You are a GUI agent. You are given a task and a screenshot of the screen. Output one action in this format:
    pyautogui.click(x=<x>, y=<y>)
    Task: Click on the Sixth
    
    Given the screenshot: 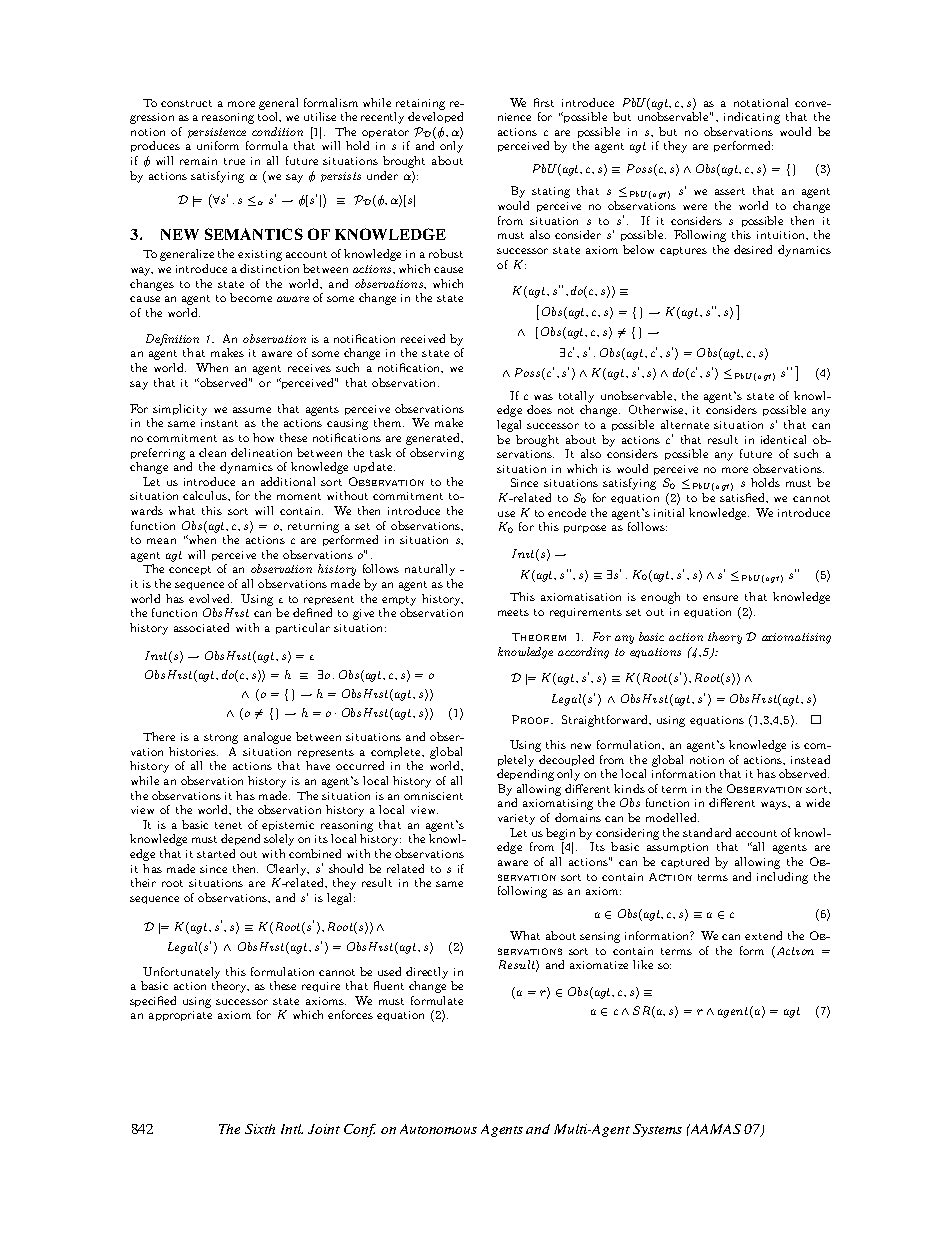 What is the action you would take?
    pyautogui.click(x=260, y=1129)
